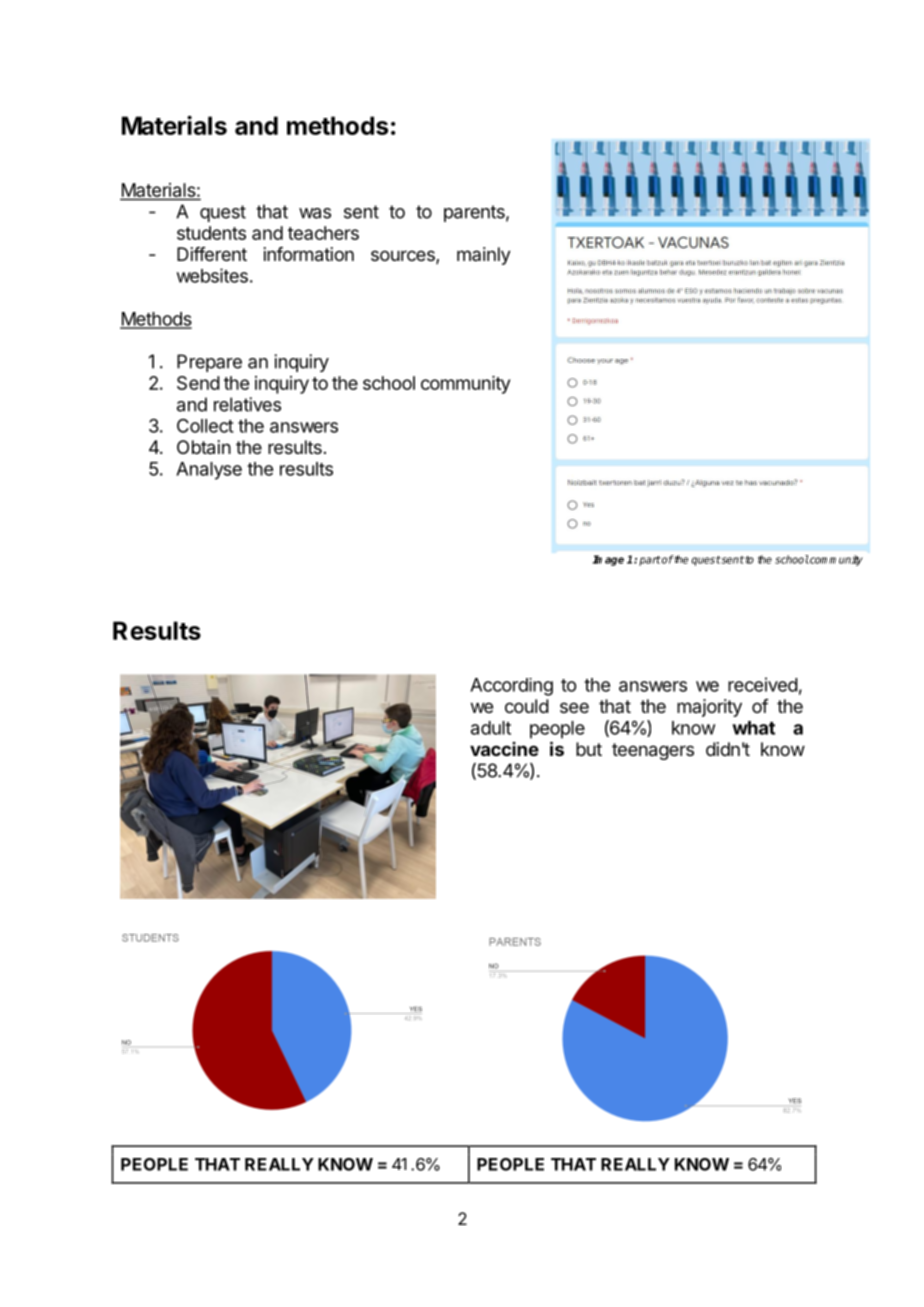 The height and width of the screenshot is (1307, 924). Describe the element at coordinates (209, 363) in the screenshot. I see `Prepare` at that location.
